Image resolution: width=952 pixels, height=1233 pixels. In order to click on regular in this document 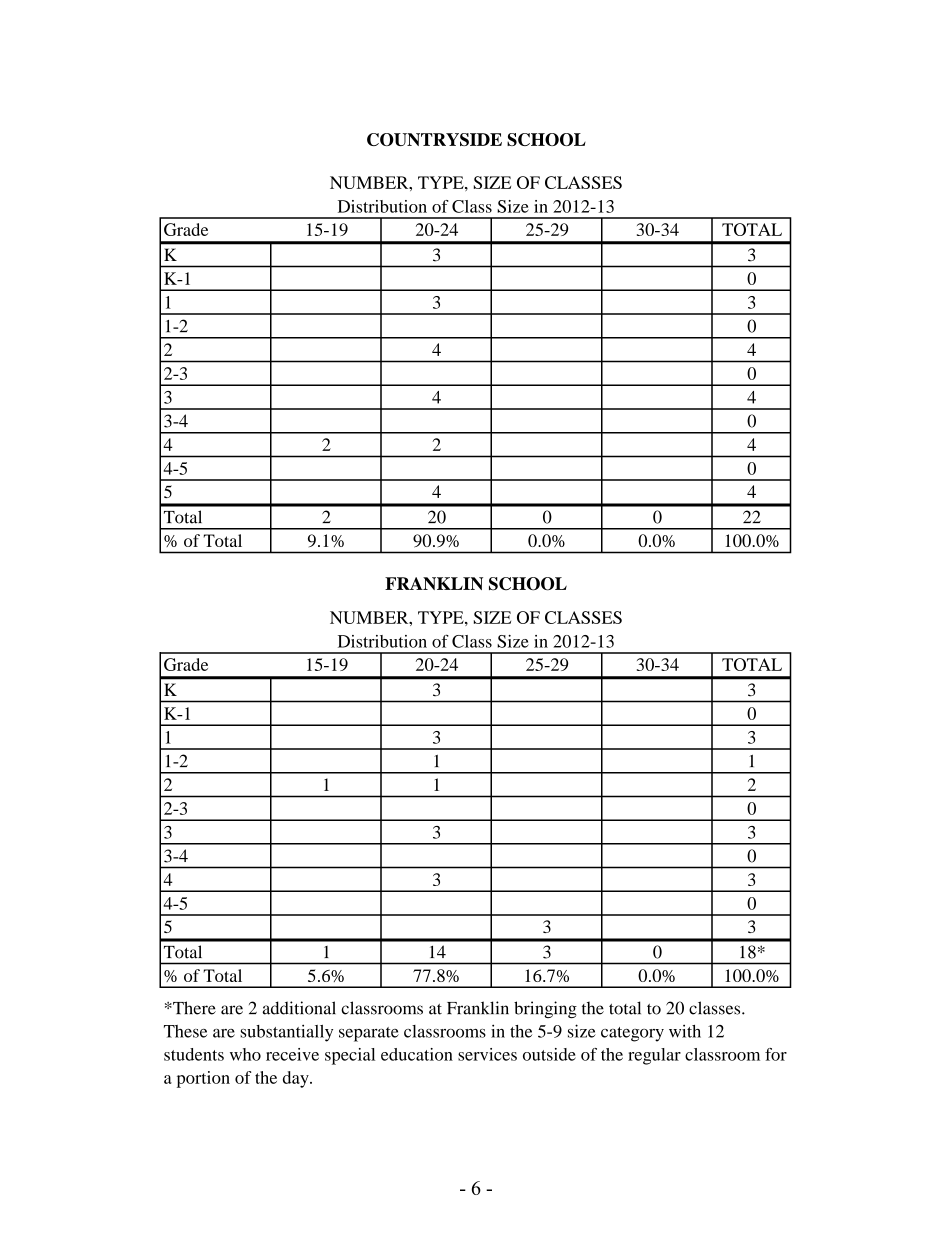, I will do `click(654, 1056)`.
